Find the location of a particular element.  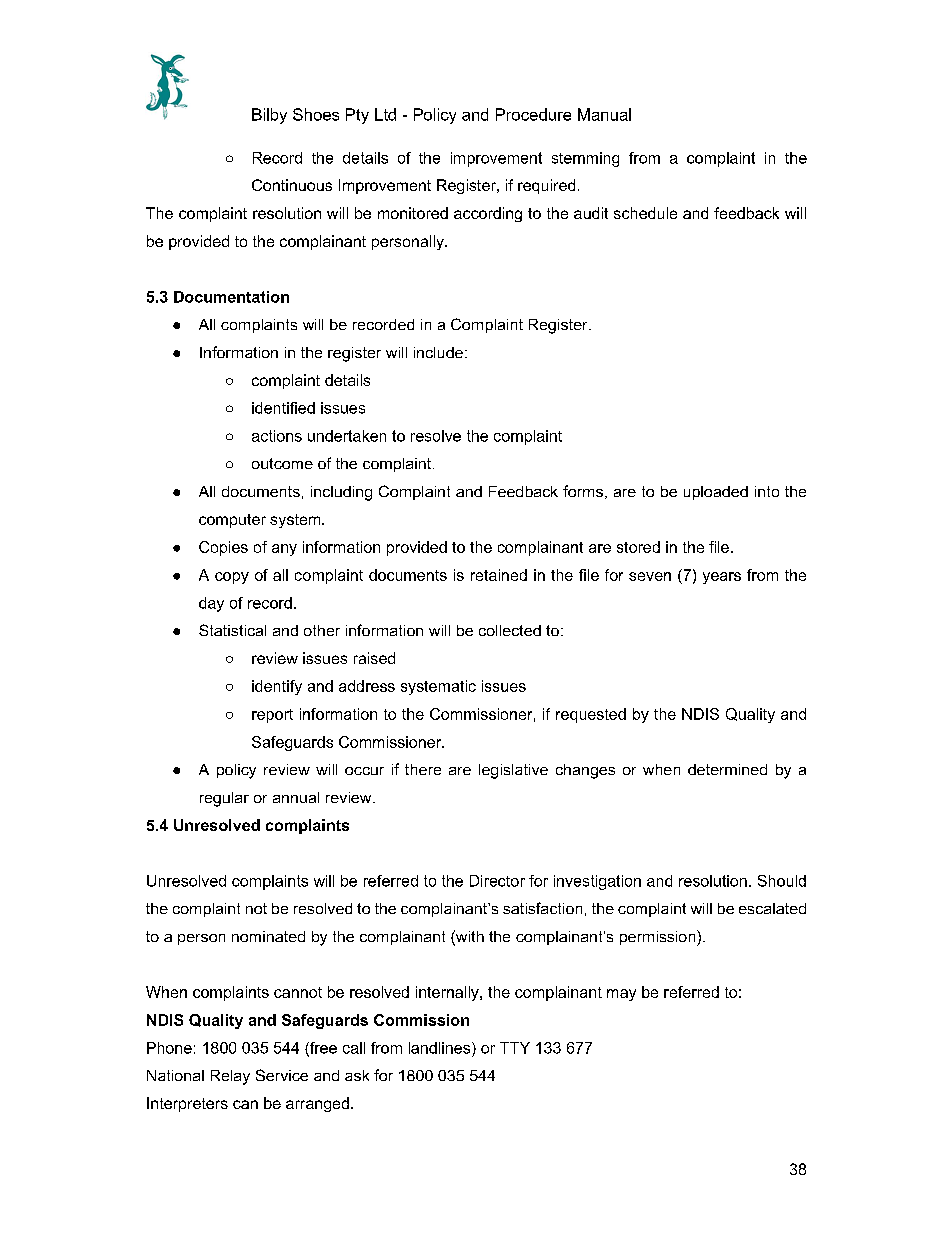

Relay is located at coordinates (230, 1077).
